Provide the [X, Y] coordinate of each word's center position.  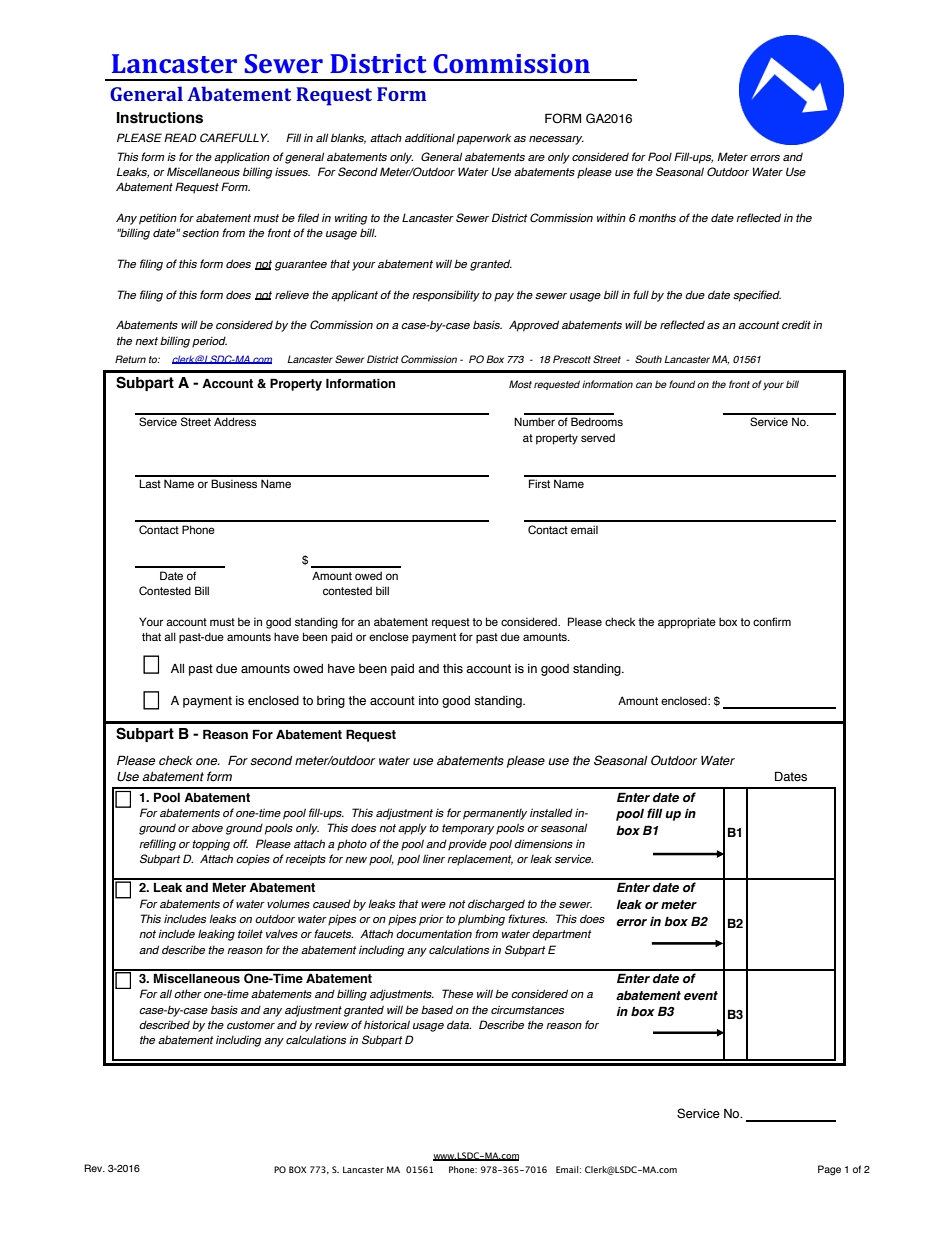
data [459, 1024]
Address [235, 421]
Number [534, 421]
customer [251, 1025]
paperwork [484, 139]
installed [551, 812]
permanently [495, 814]
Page [829, 1170]
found [682, 384]
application [242, 158]
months [657, 217]
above [207, 827]
